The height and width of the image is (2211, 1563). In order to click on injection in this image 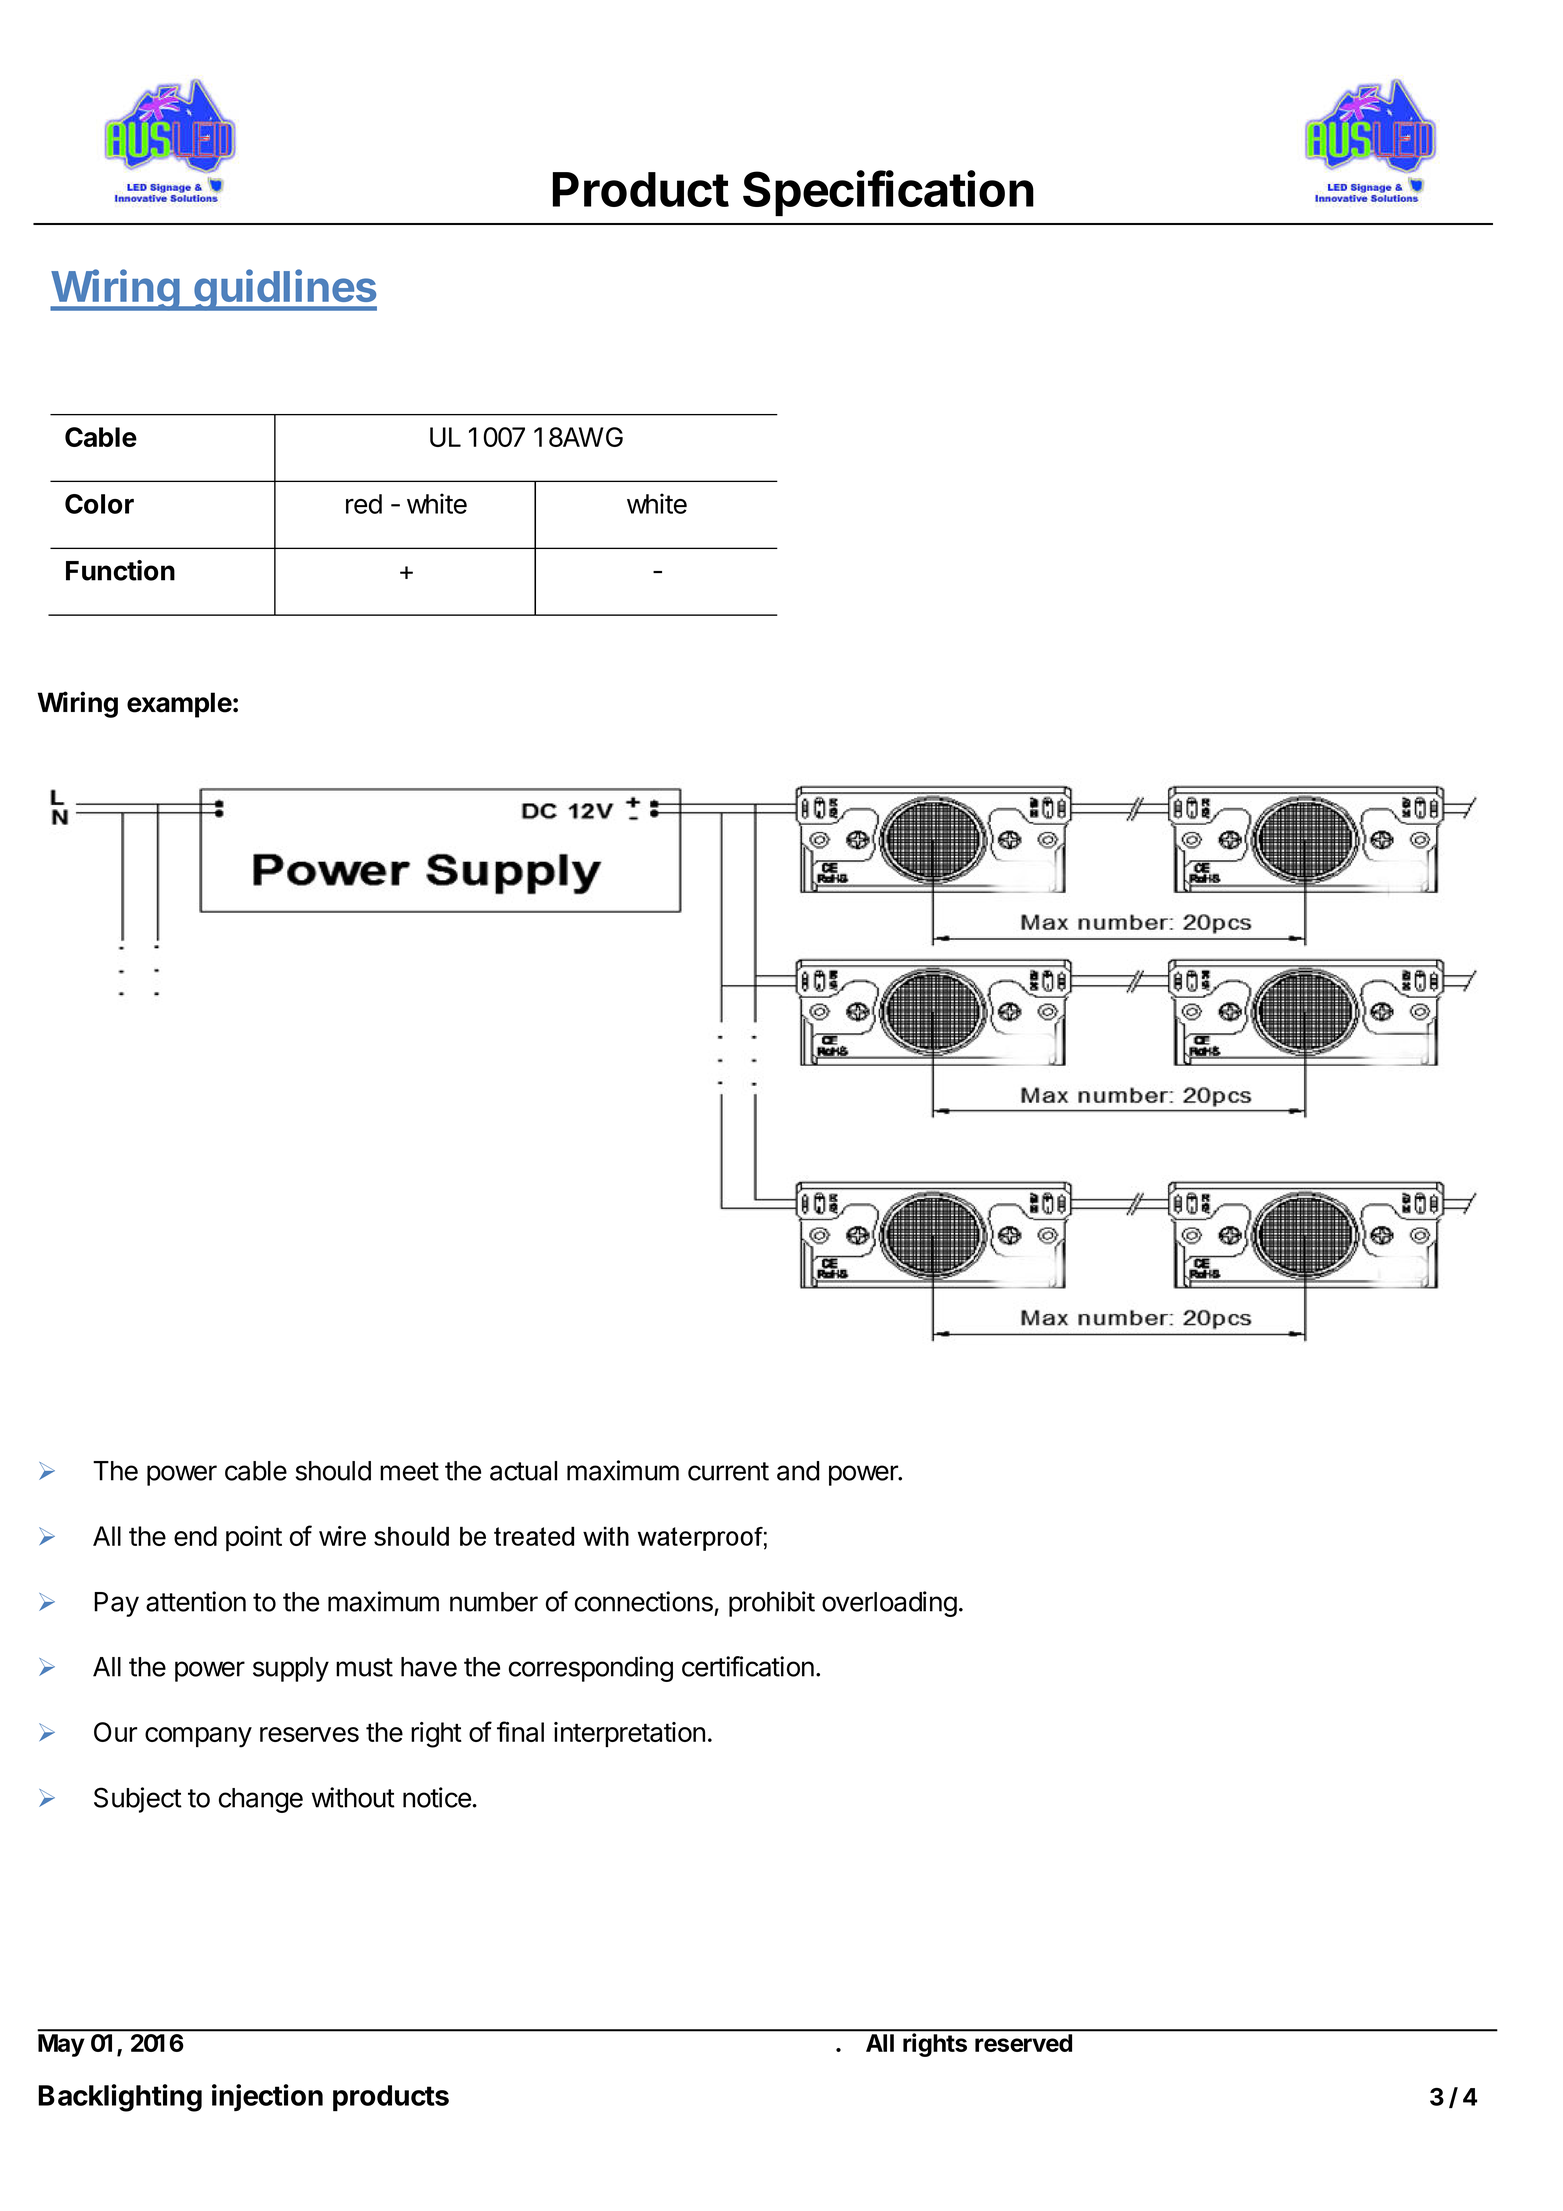, I will do `click(267, 2097)`.
